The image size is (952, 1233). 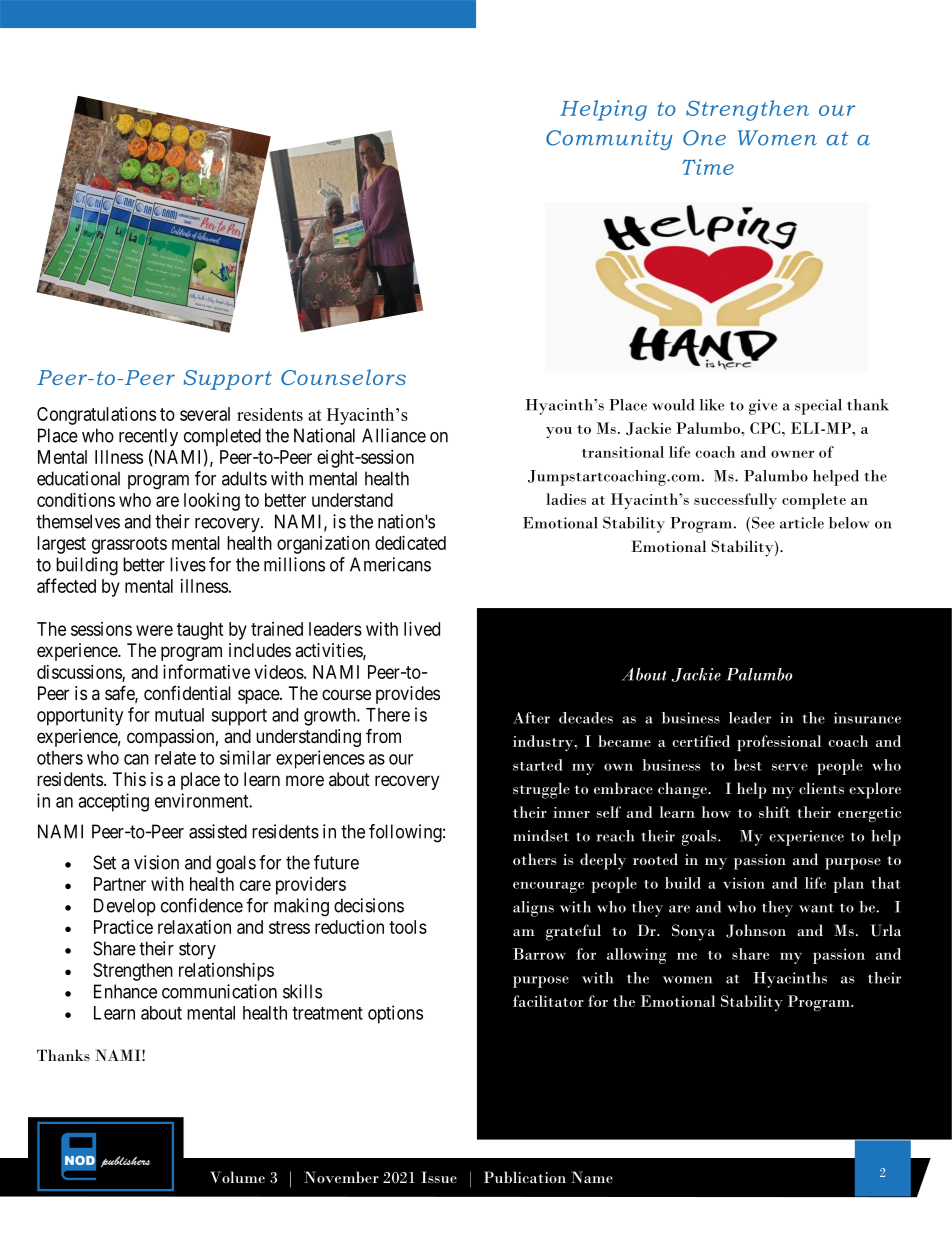 I want to click on ladies, so click(x=566, y=499).
